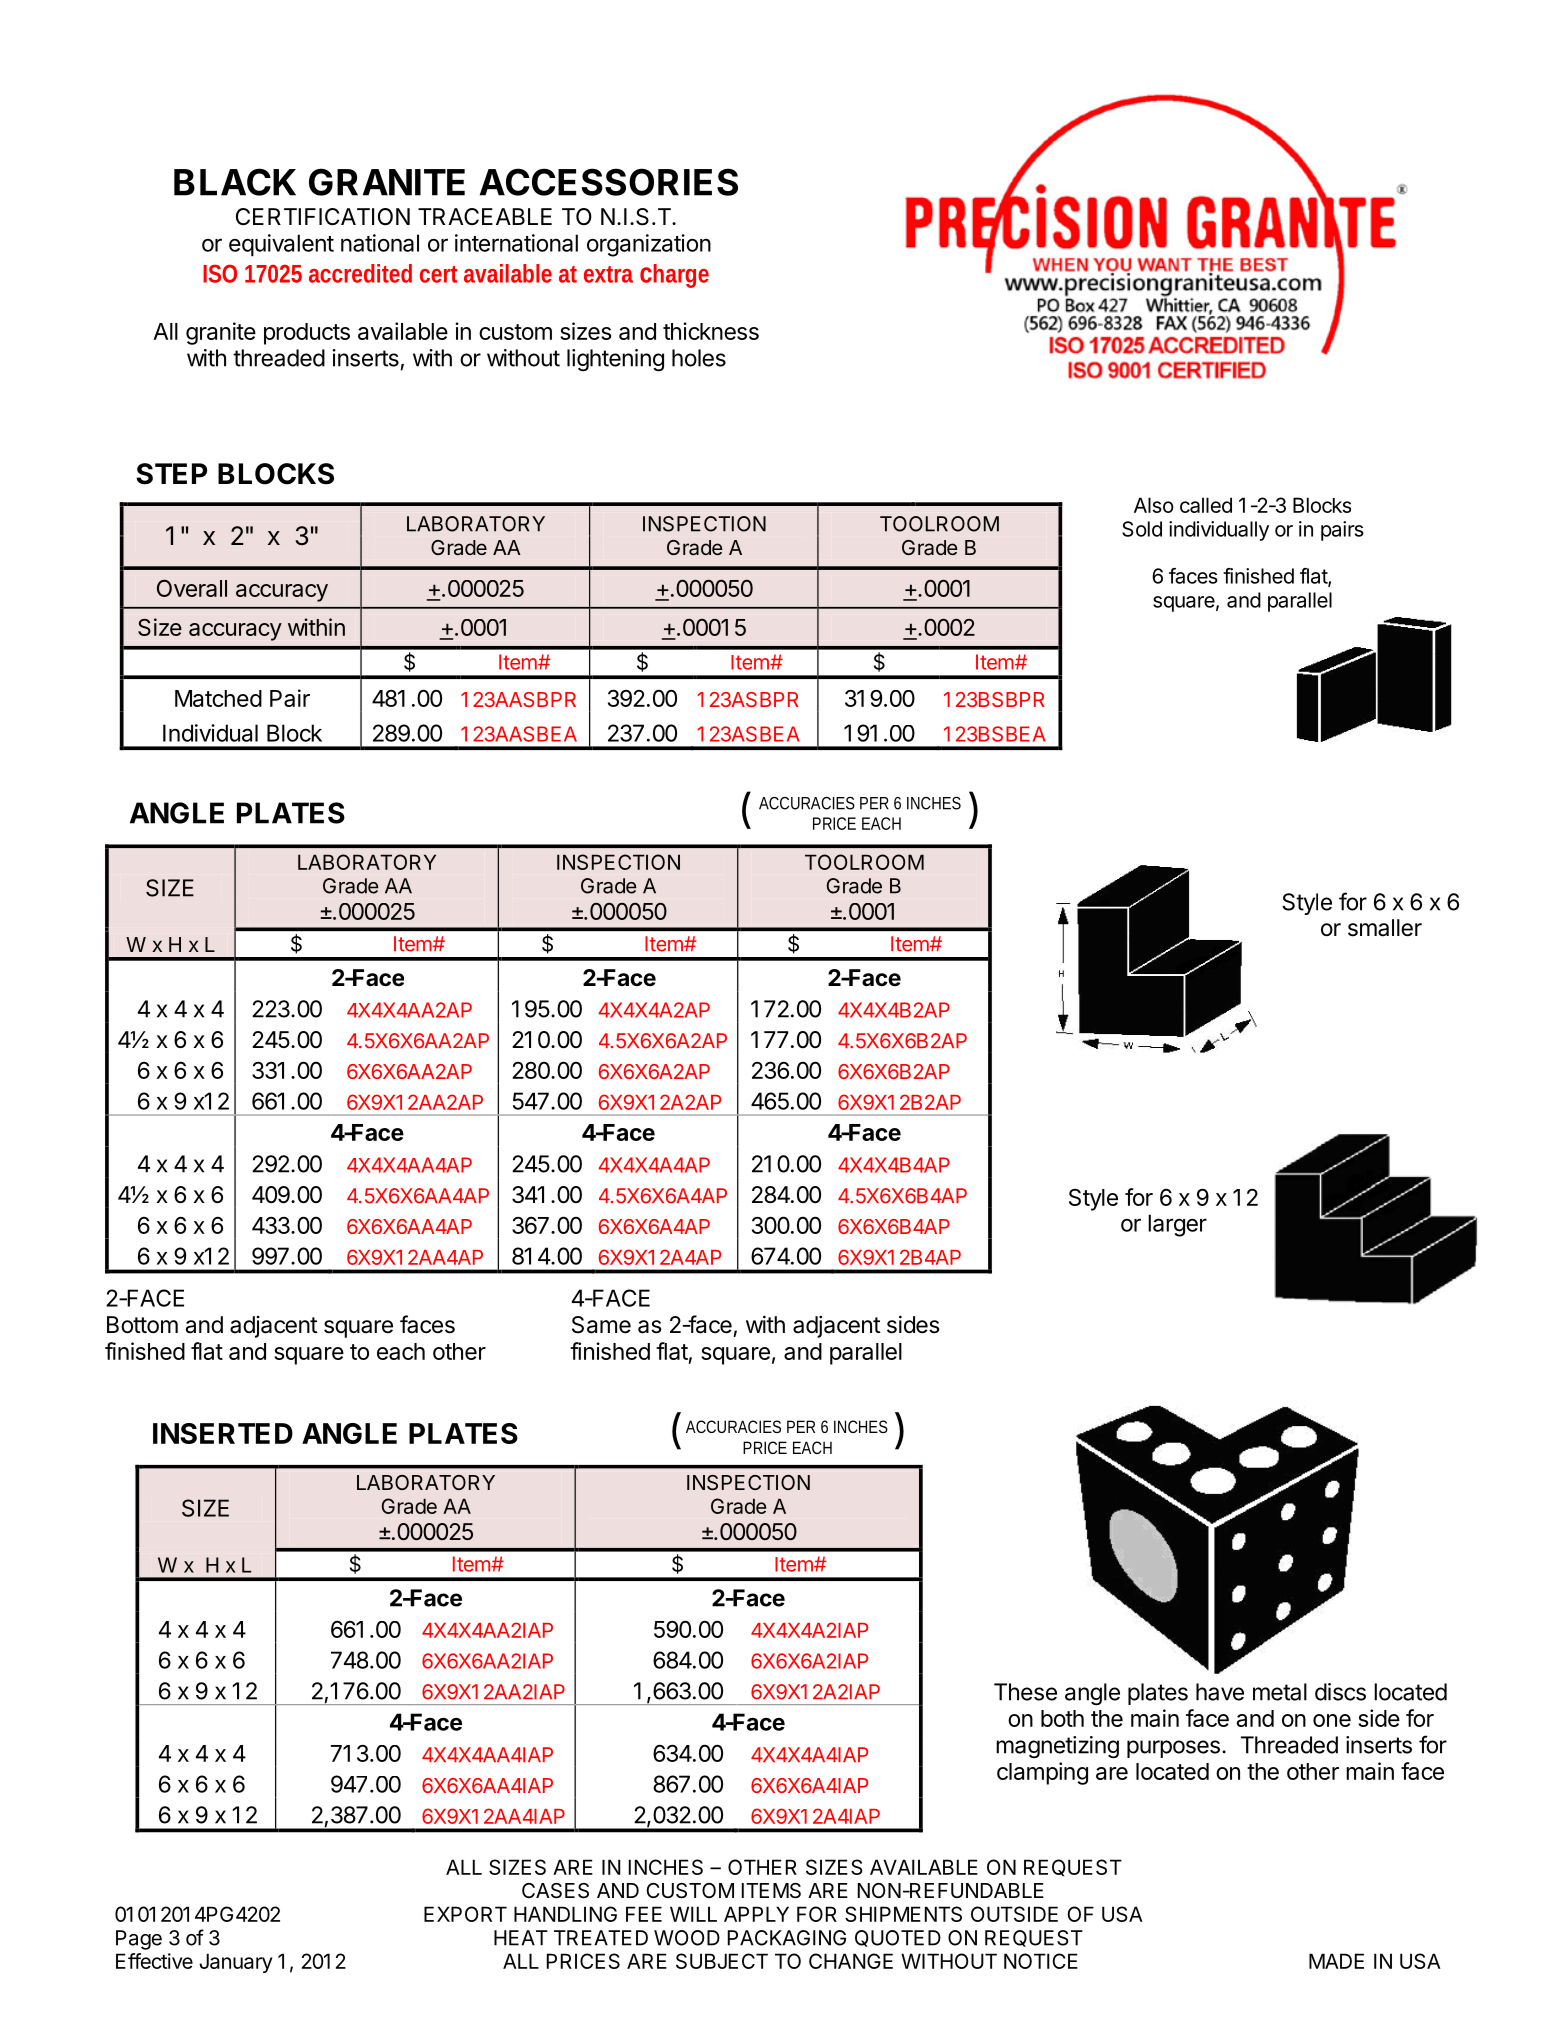  I want to click on APPLY, so click(756, 1914).
